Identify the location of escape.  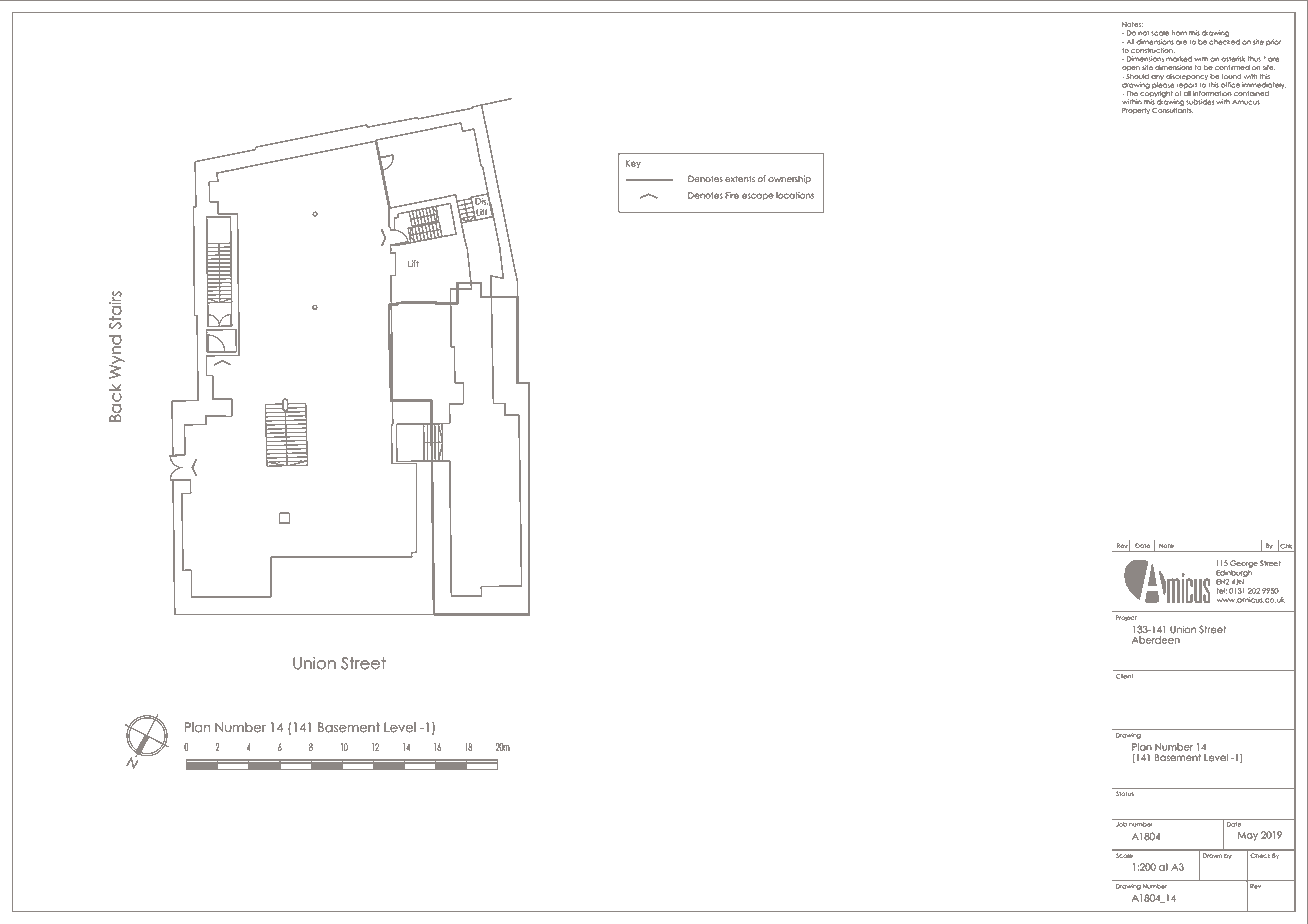
(758, 196).
